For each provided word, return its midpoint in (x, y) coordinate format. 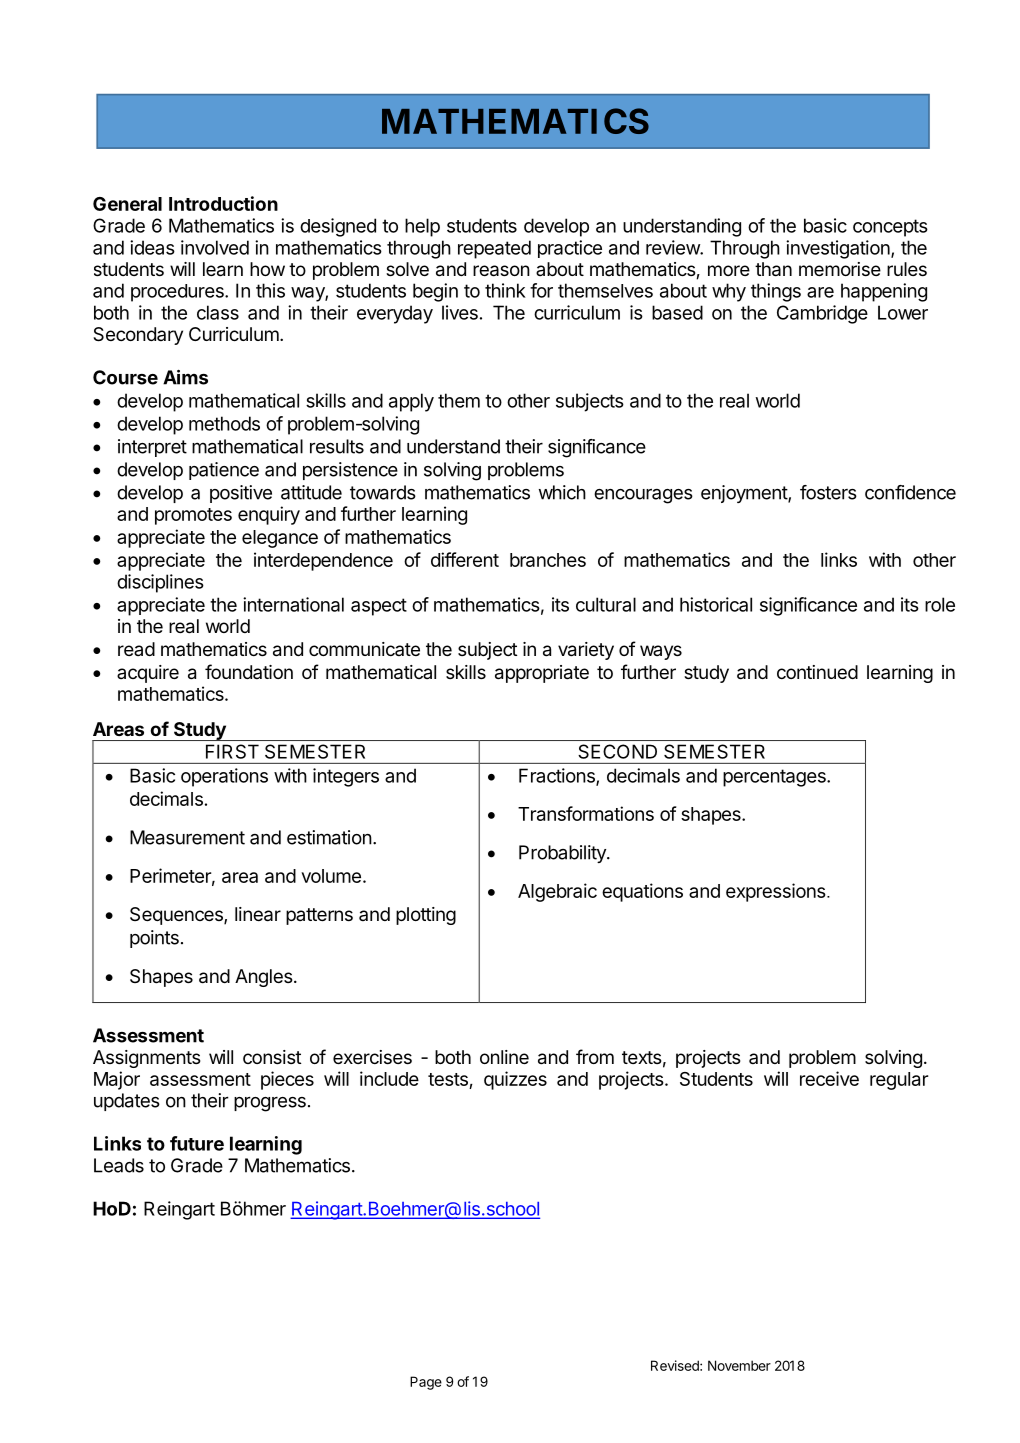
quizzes (515, 1080)
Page (426, 1383)
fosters (828, 492)
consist (272, 1057)
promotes (193, 516)
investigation (838, 249)
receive (829, 1078)
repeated (494, 249)
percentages (775, 778)
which (562, 492)
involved (215, 247)
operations (224, 777)
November (739, 1365)
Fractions (558, 776)
